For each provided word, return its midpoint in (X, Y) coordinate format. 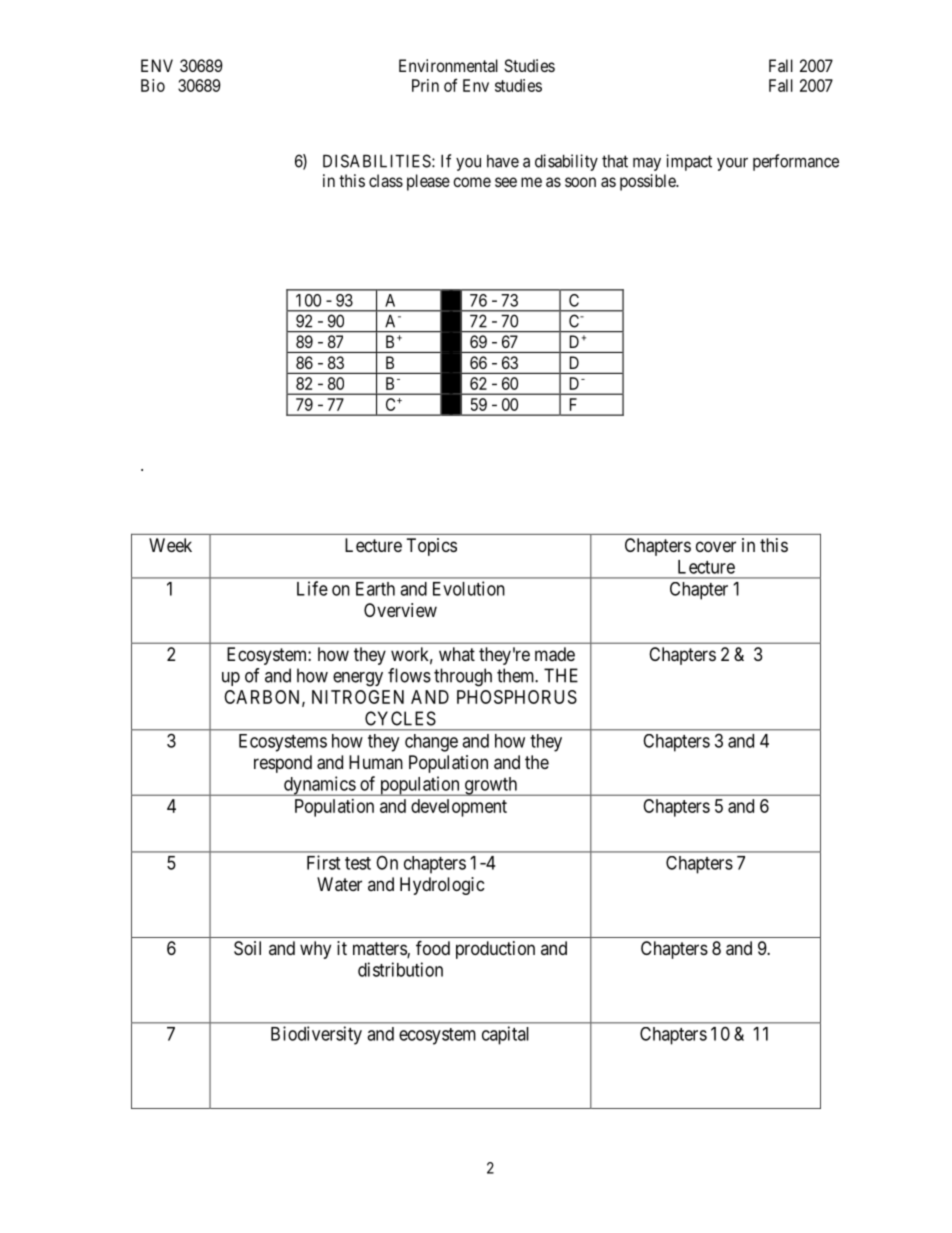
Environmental (448, 65)
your (732, 164)
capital (505, 1035)
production (495, 950)
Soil (247, 948)
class (386, 180)
